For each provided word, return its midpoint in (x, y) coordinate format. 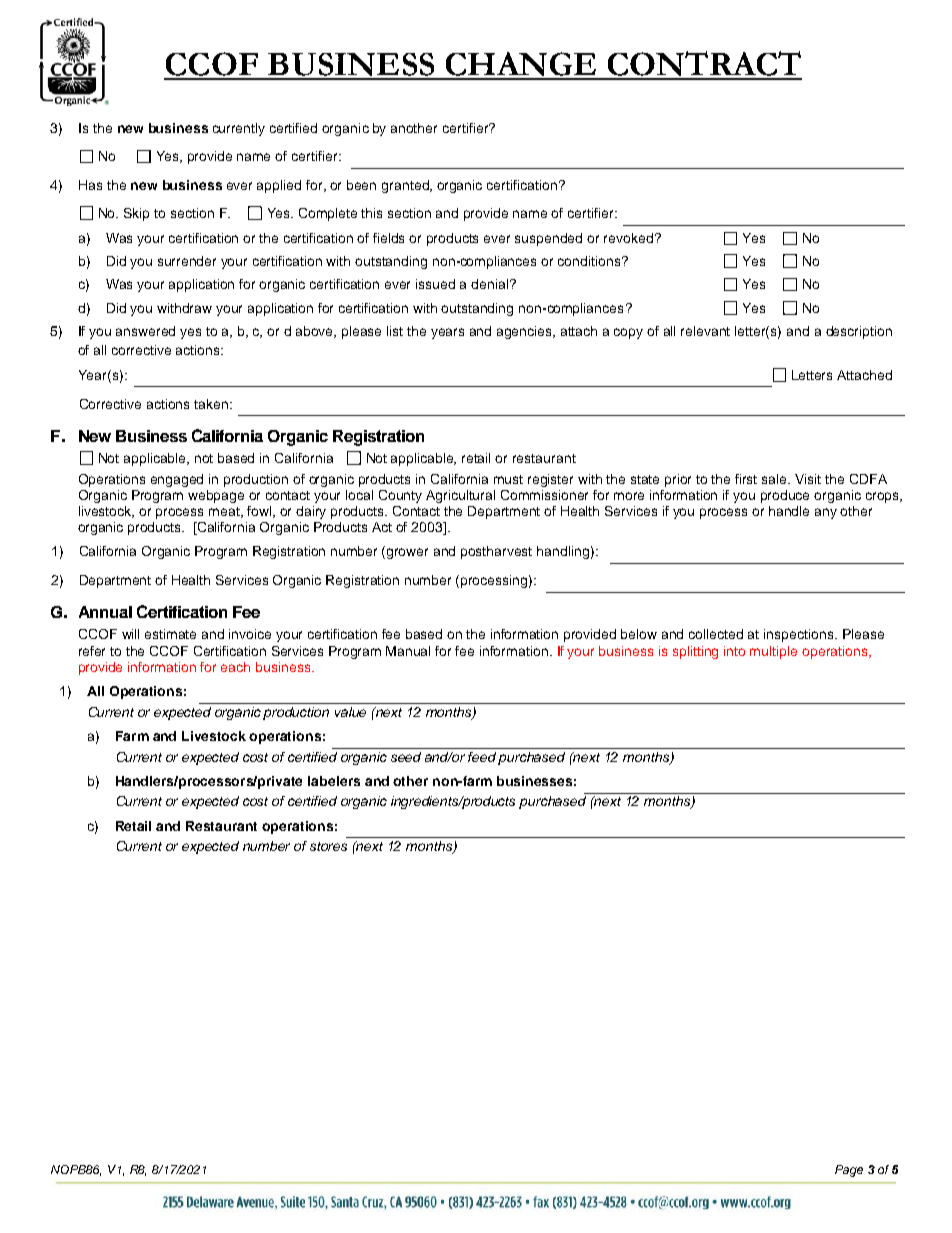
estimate (170, 634)
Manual (408, 651)
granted (406, 186)
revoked (630, 238)
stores (328, 846)
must (508, 479)
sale (776, 479)
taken (212, 404)
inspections (800, 635)
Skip (136, 214)
